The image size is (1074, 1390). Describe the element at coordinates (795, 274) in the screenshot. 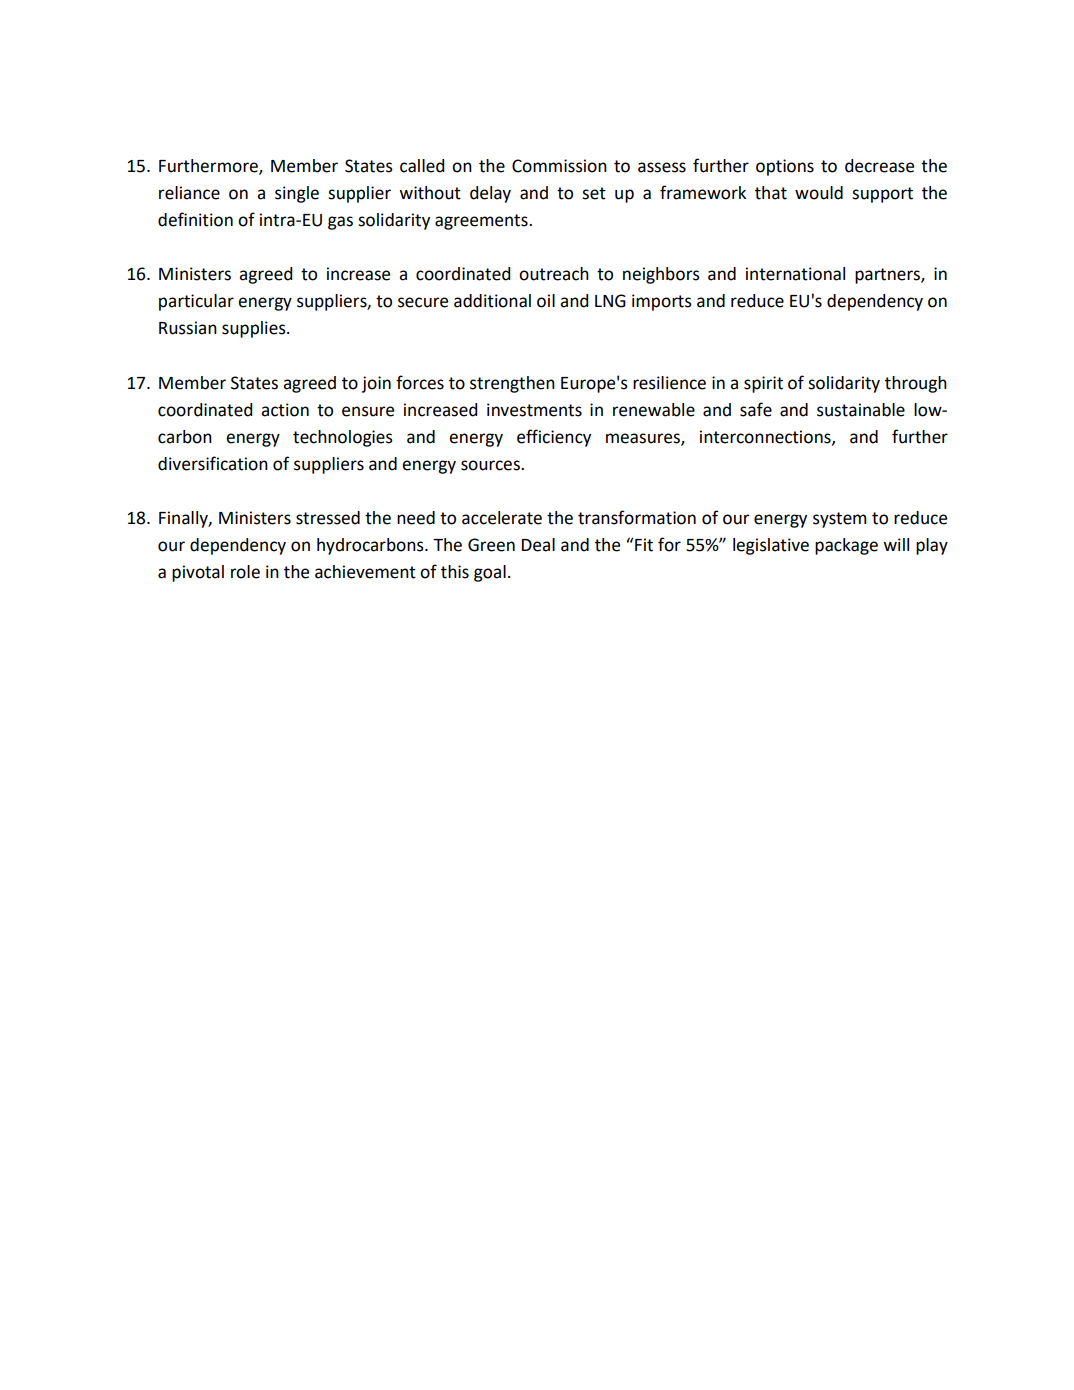

I see `international` at that location.
